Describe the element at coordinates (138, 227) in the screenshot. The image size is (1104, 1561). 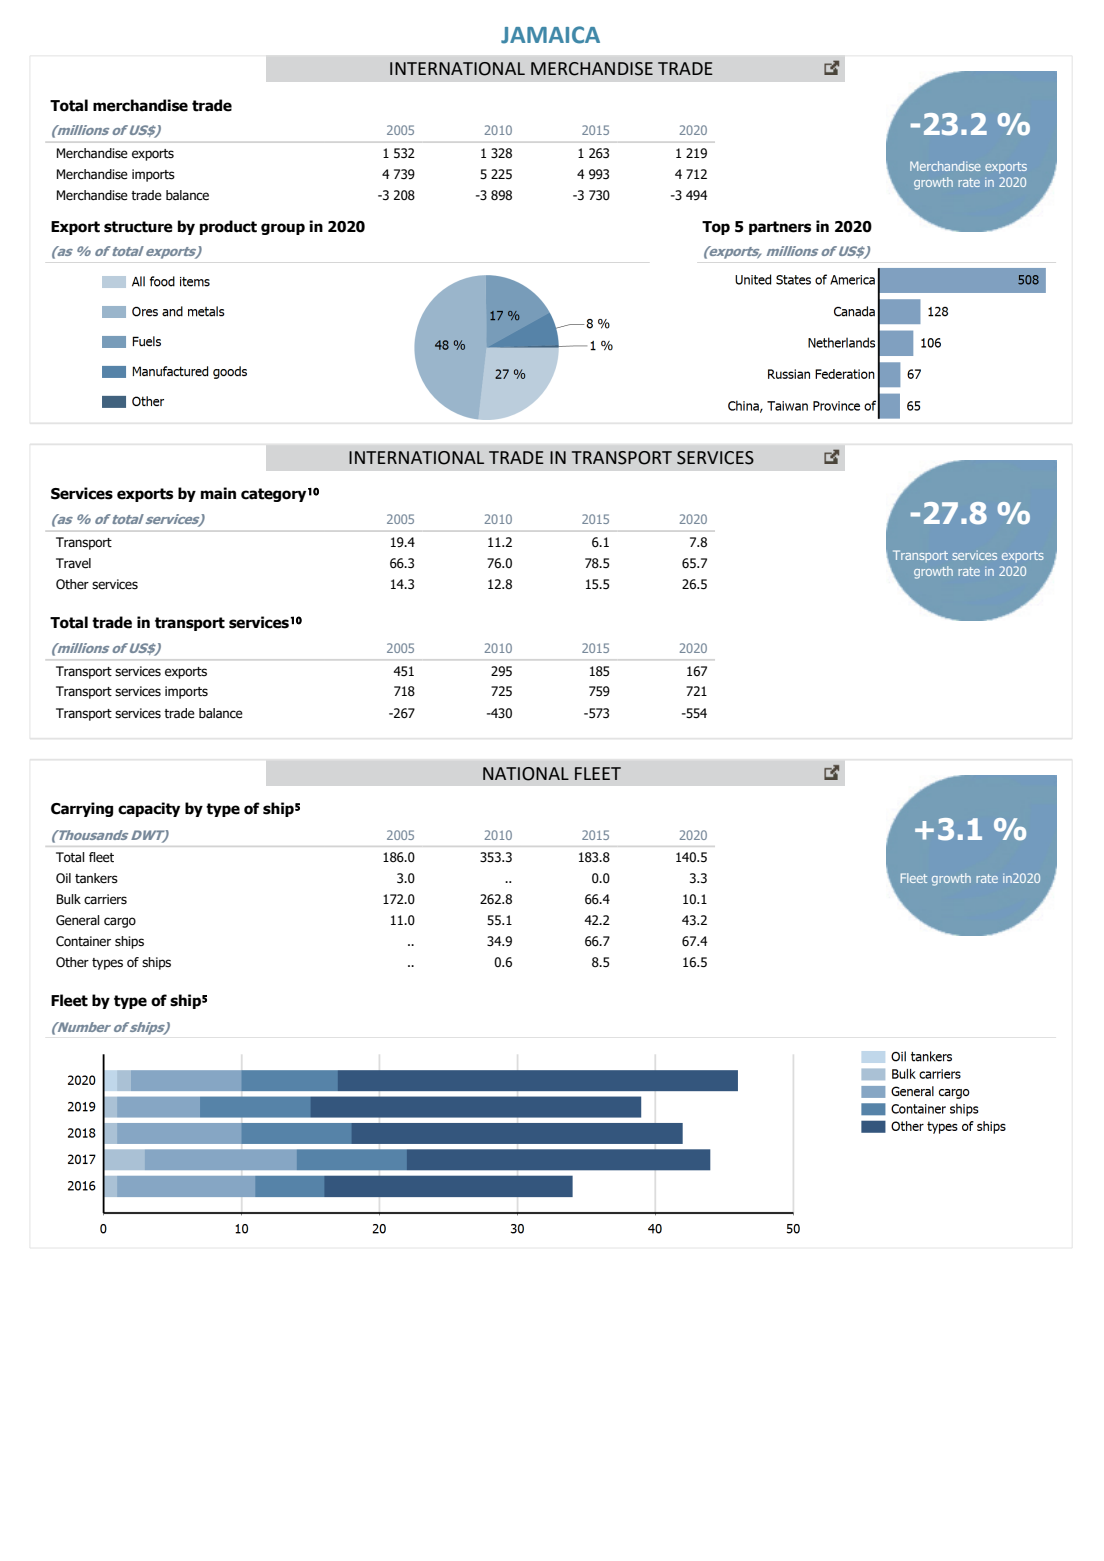
I see `structure` at that location.
